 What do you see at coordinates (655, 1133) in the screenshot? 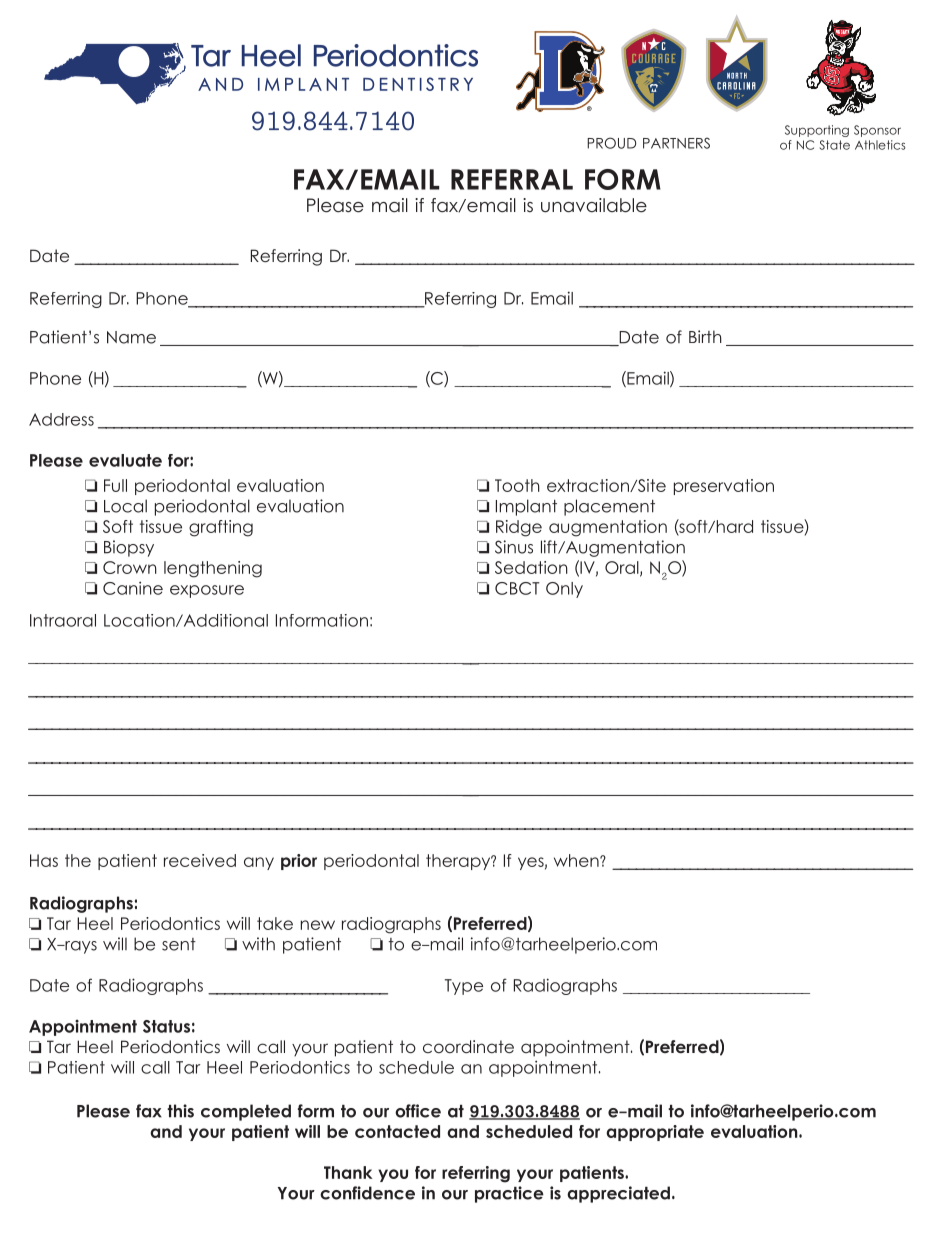
I see `appropriate` at bounding box center [655, 1133].
